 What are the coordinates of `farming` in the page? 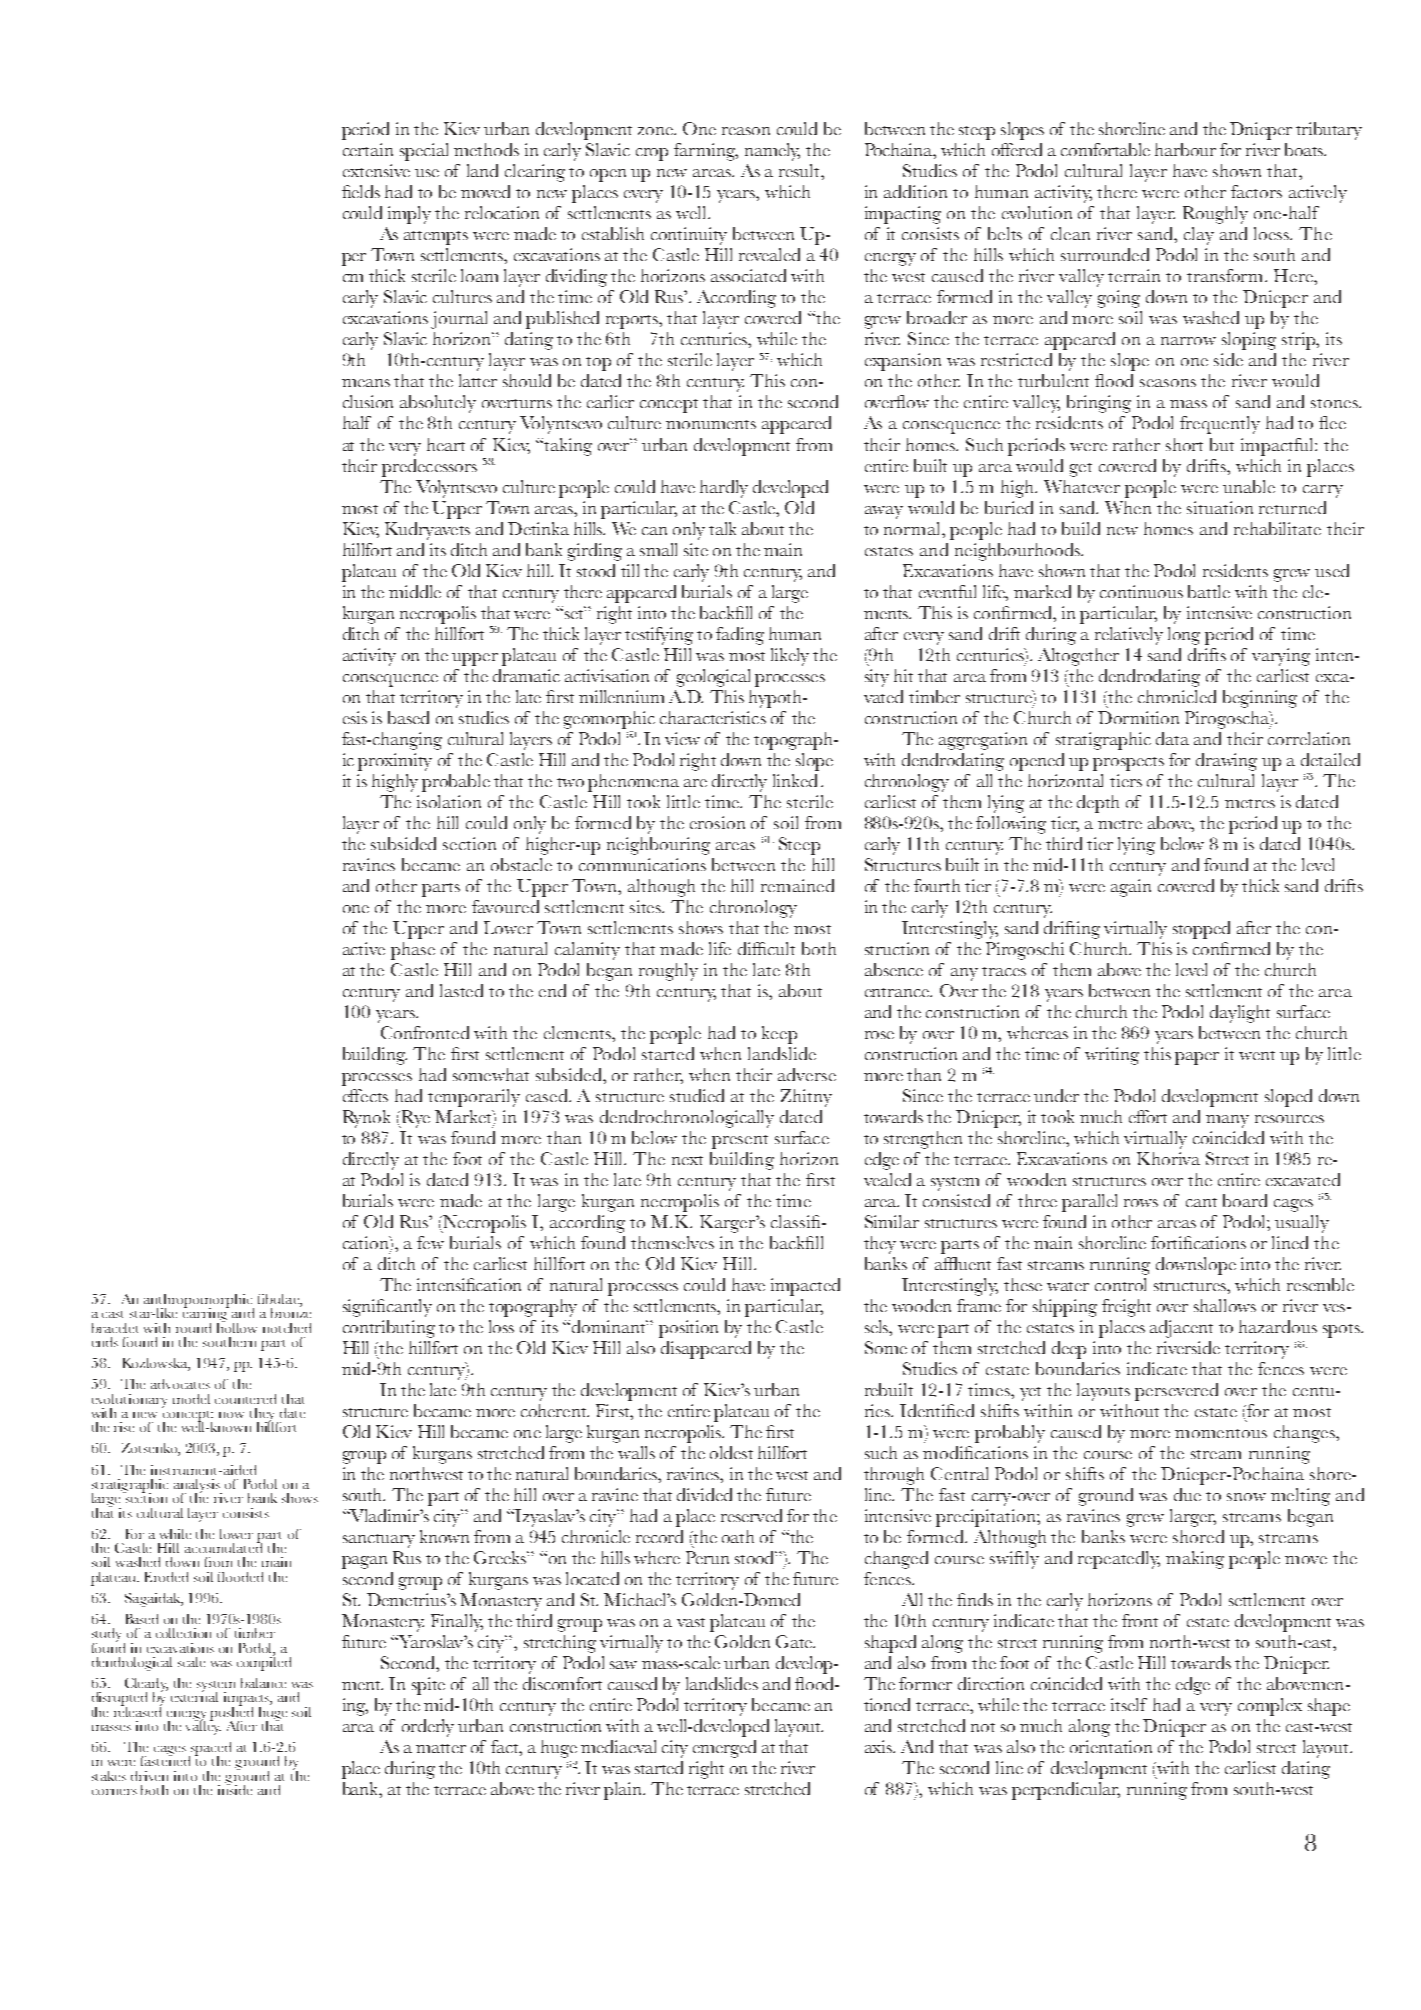 It's located at (706, 152).
